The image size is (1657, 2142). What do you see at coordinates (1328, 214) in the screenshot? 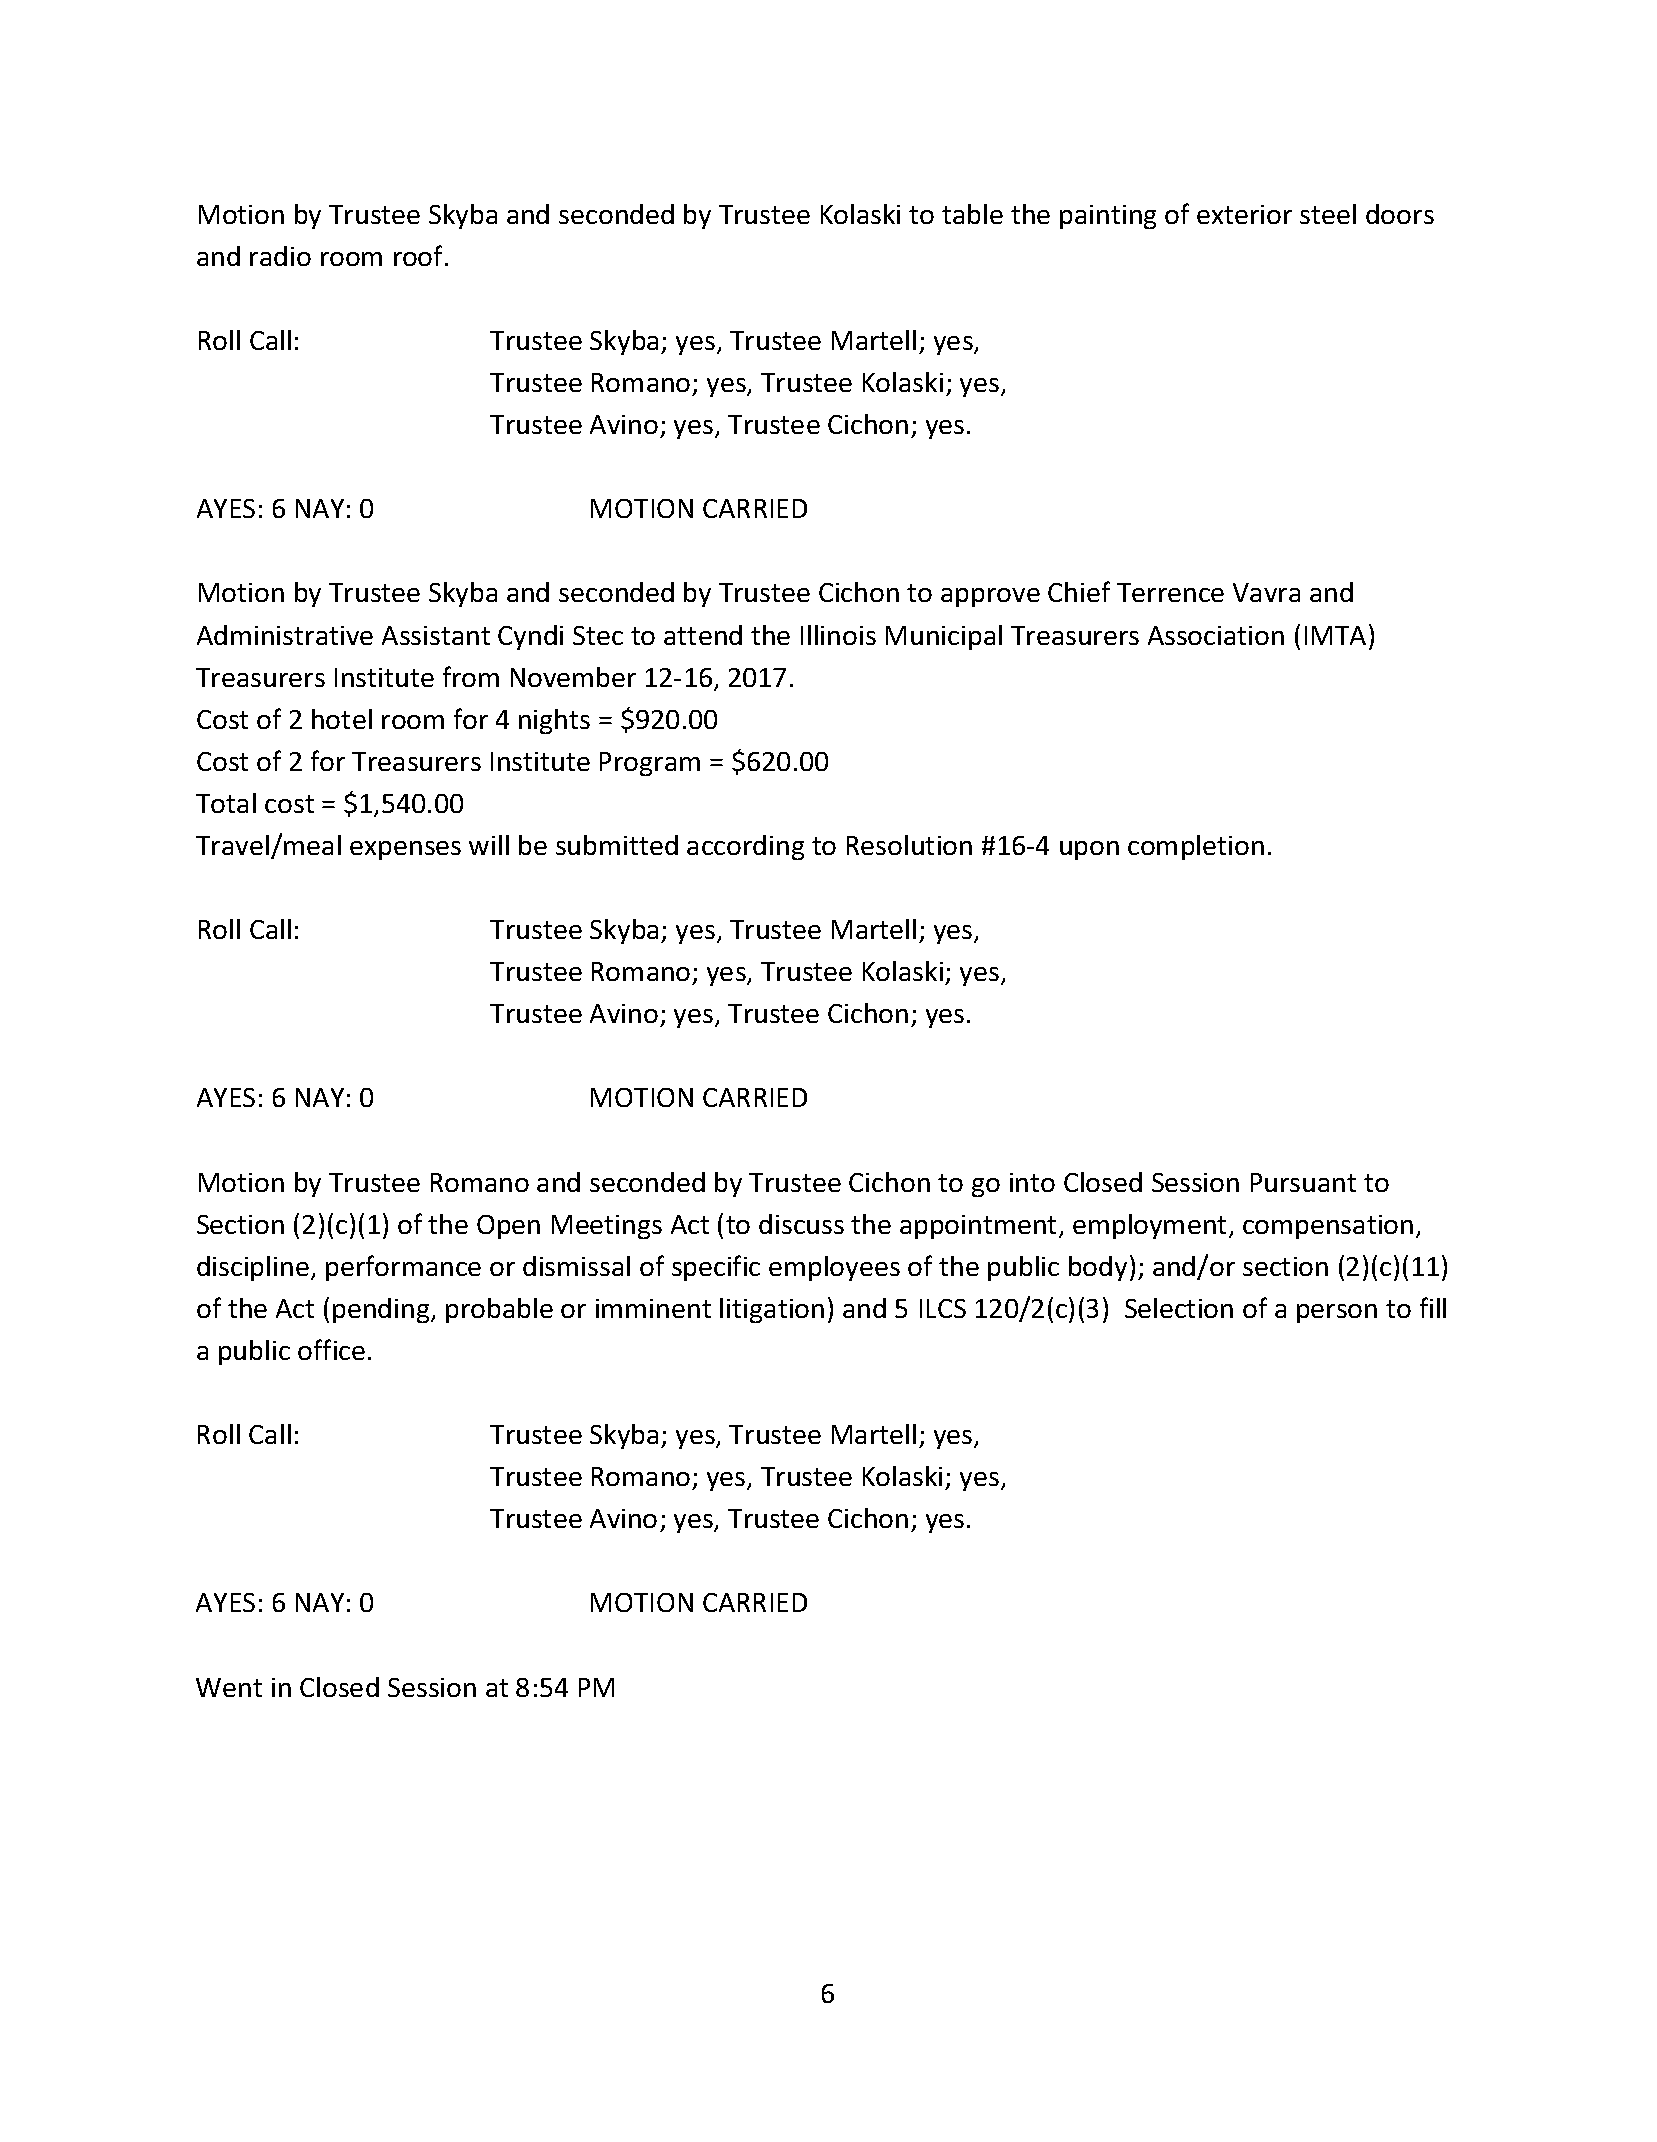
I see `steel` at bounding box center [1328, 214].
